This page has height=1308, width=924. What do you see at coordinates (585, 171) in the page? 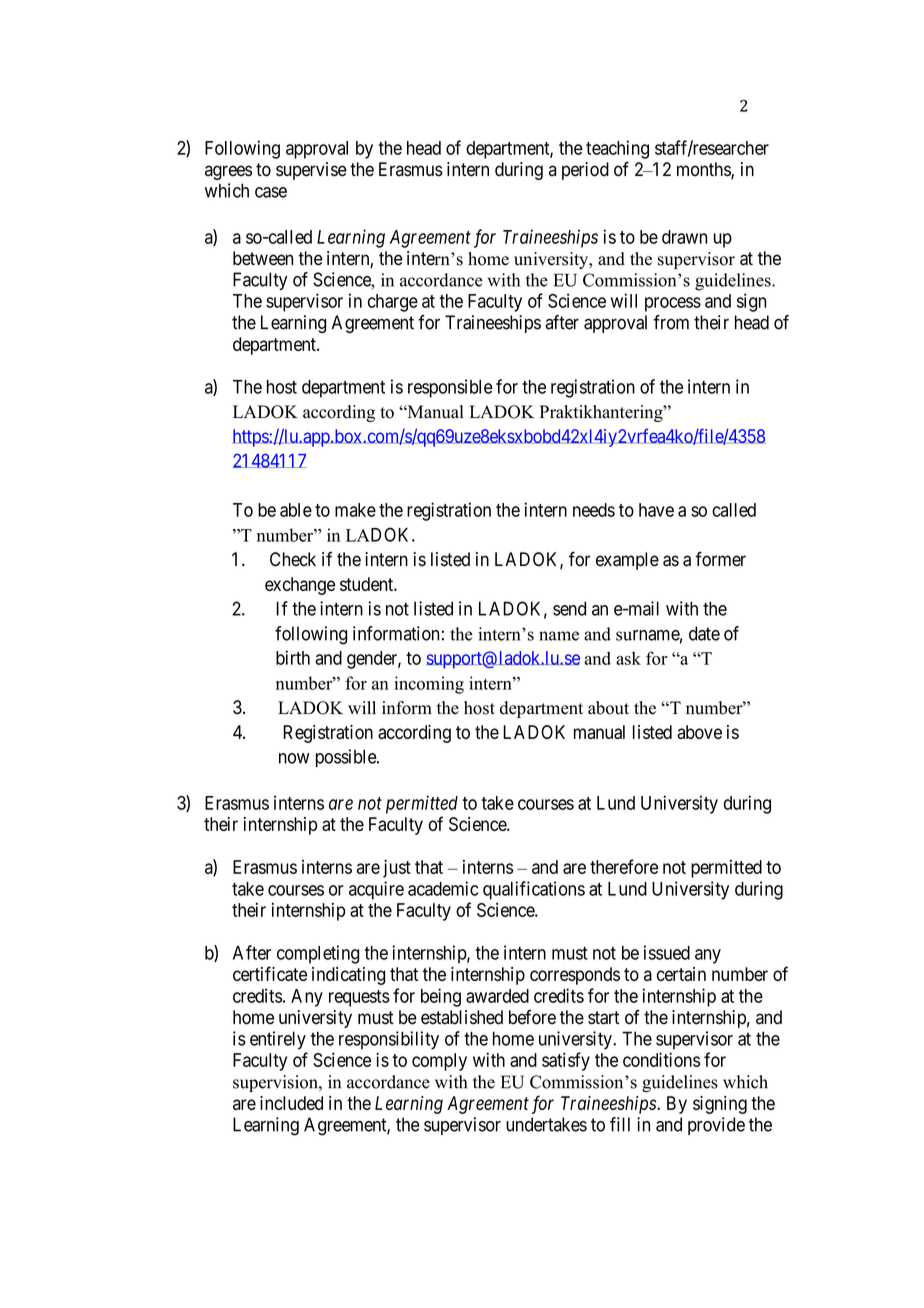
I see `period` at bounding box center [585, 171].
